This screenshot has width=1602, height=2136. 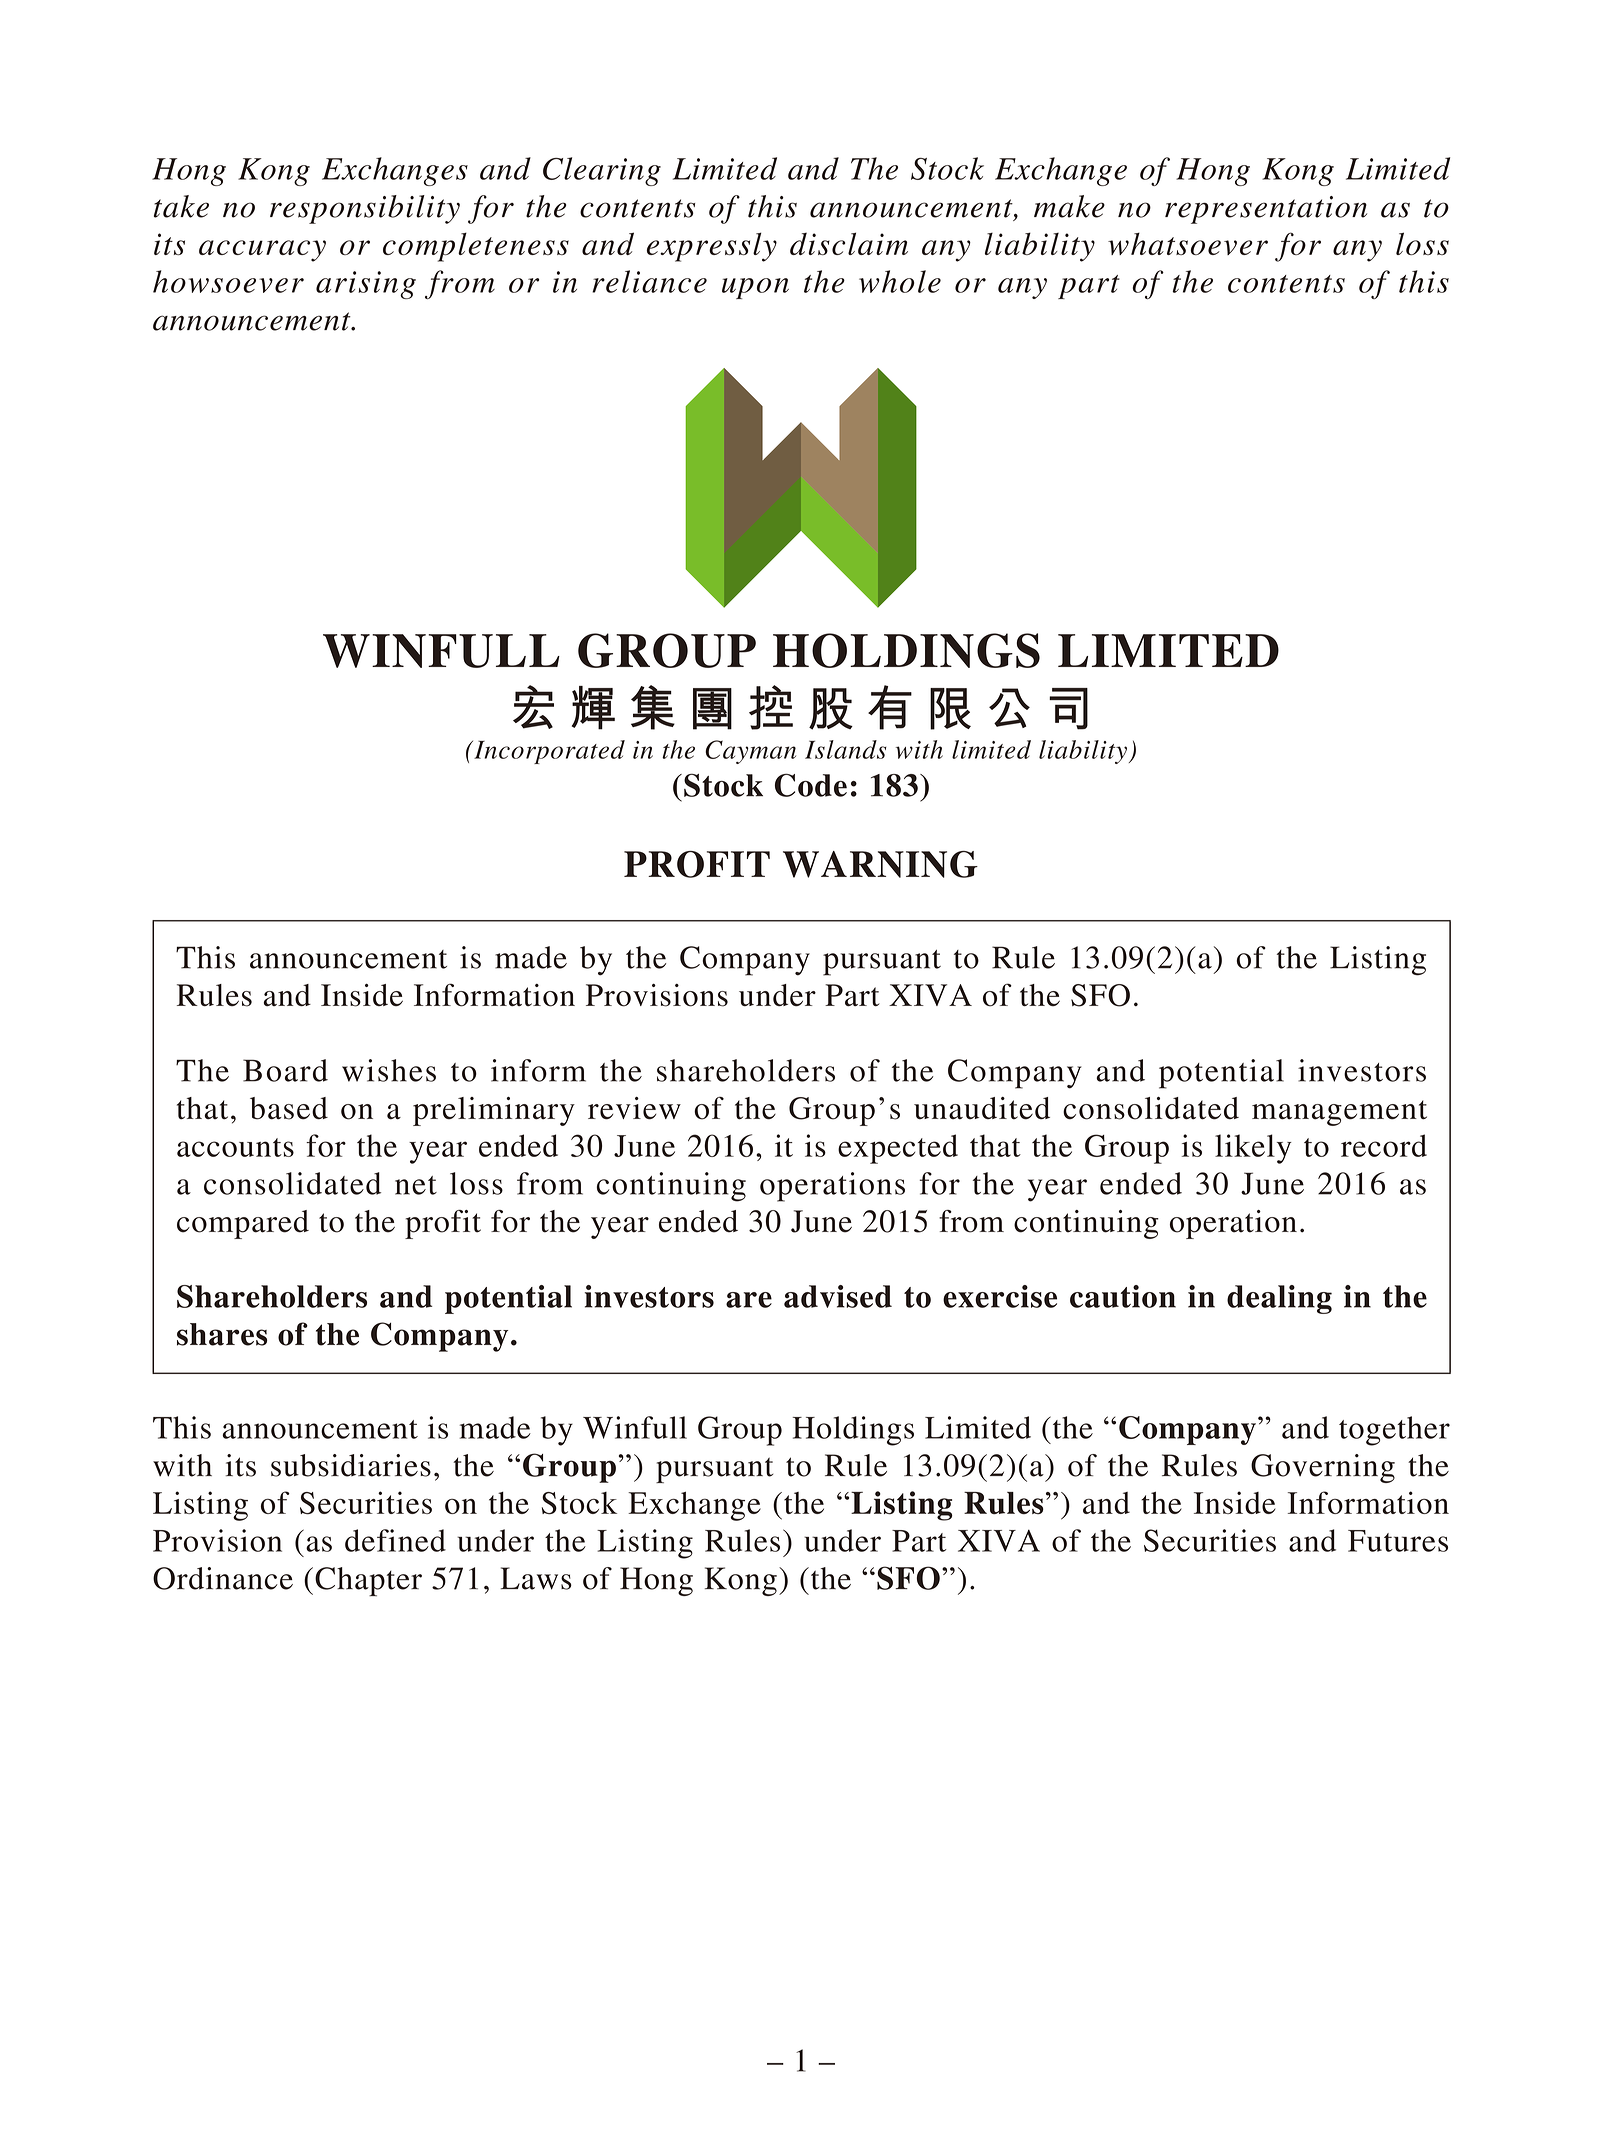 I want to click on WARNING, so click(x=880, y=864).
